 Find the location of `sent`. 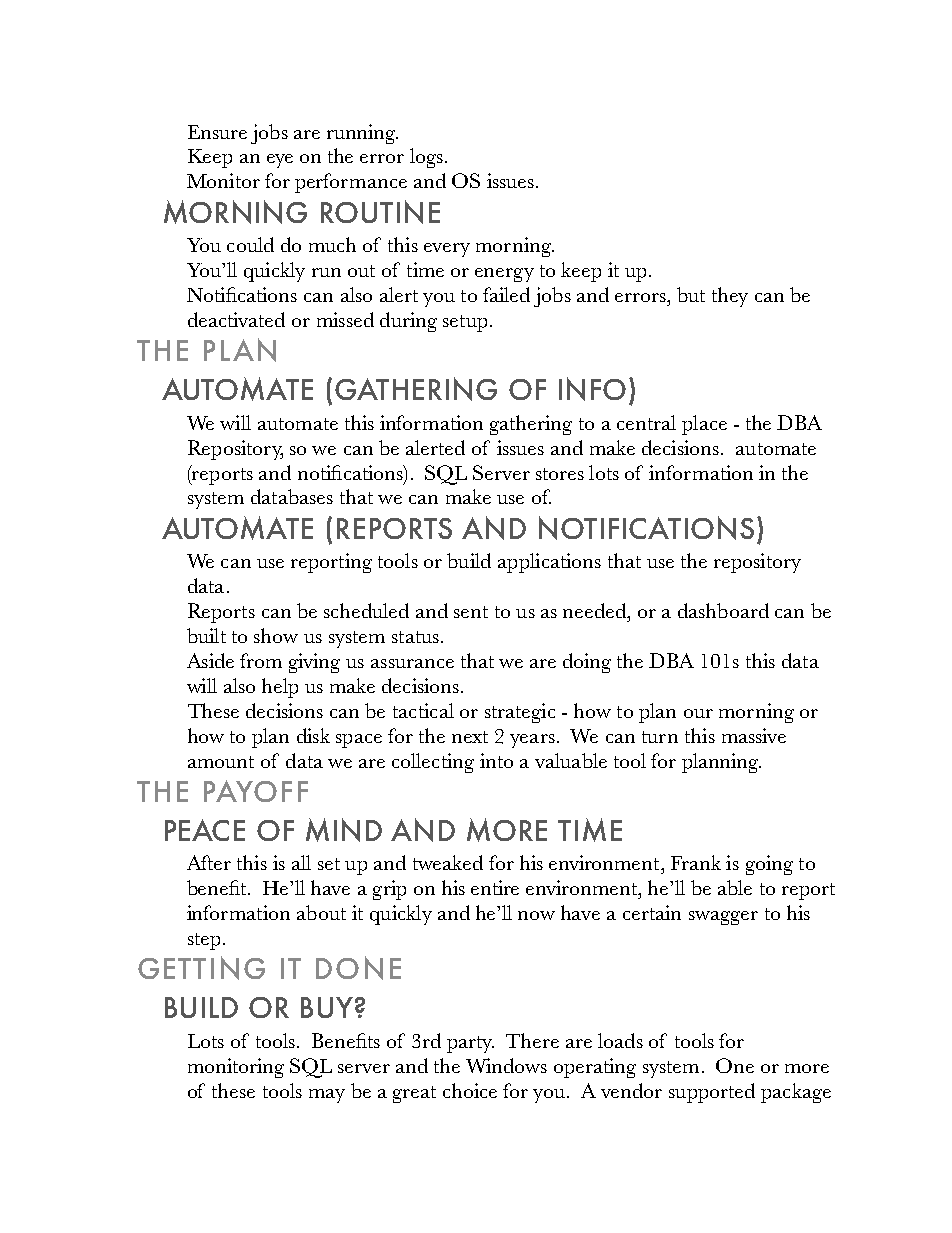

sent is located at coordinates (471, 612).
